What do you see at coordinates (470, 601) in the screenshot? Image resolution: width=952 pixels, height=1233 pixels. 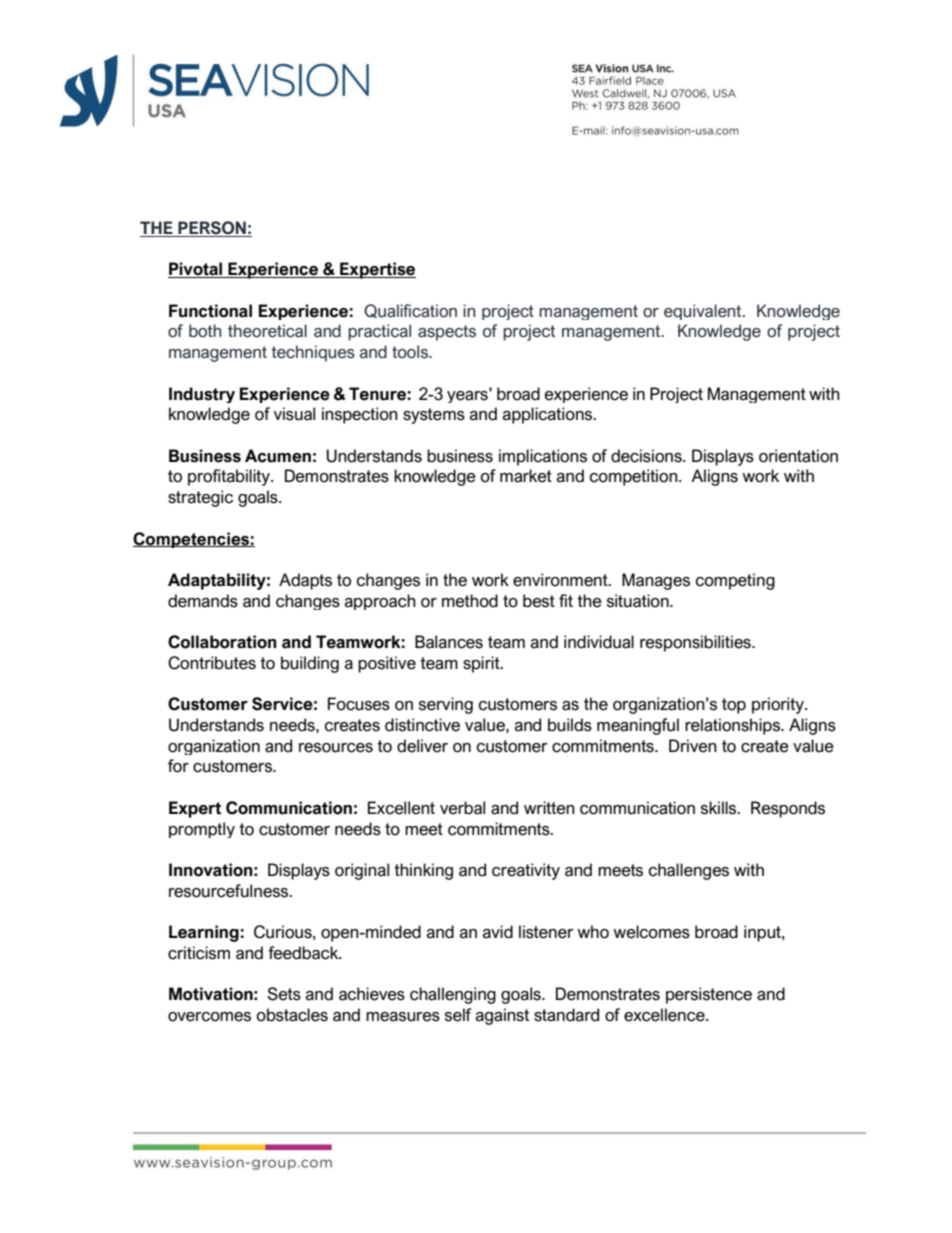 I see `method` at bounding box center [470, 601].
